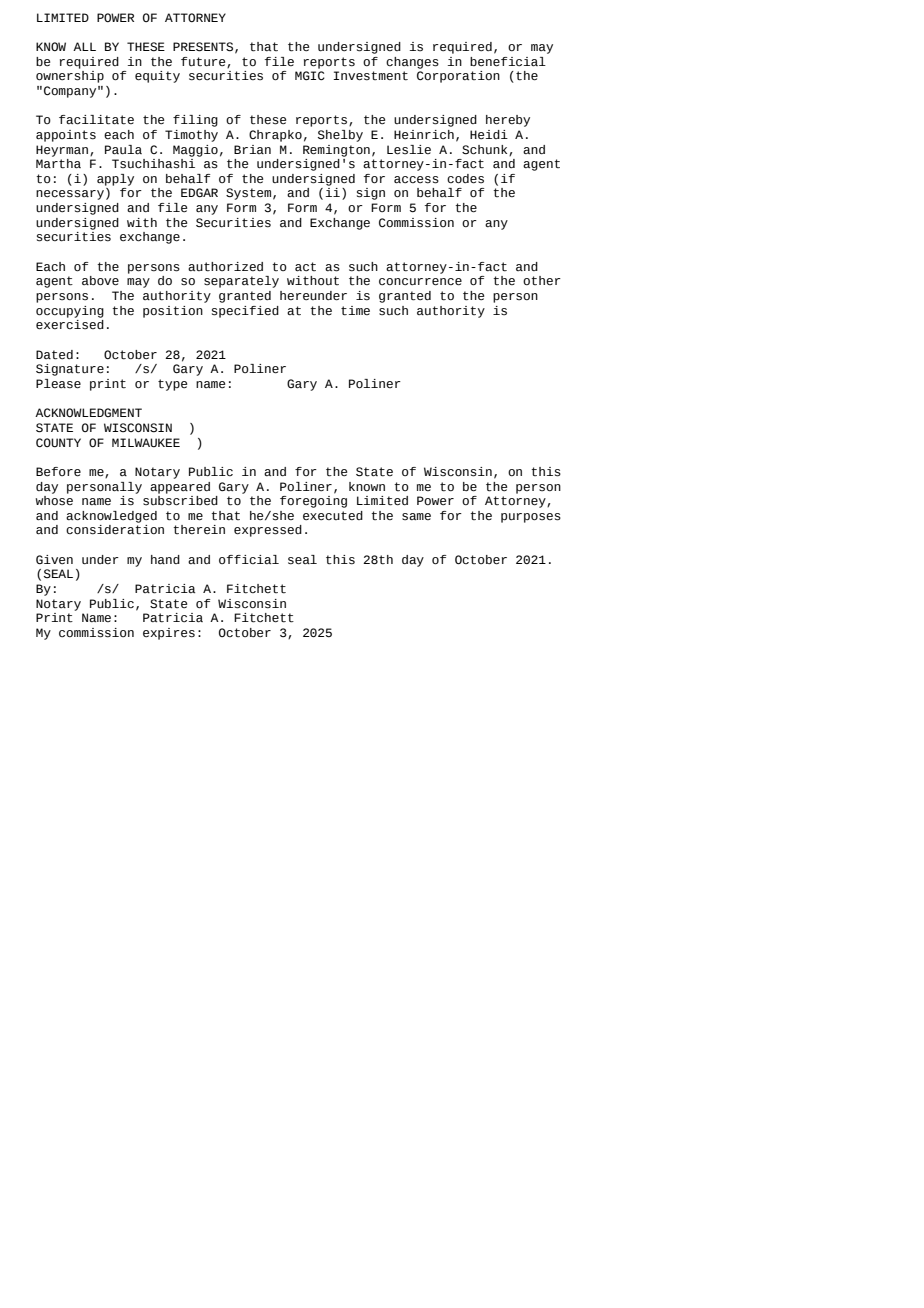  I want to click on Corporation, so click(458, 75).
